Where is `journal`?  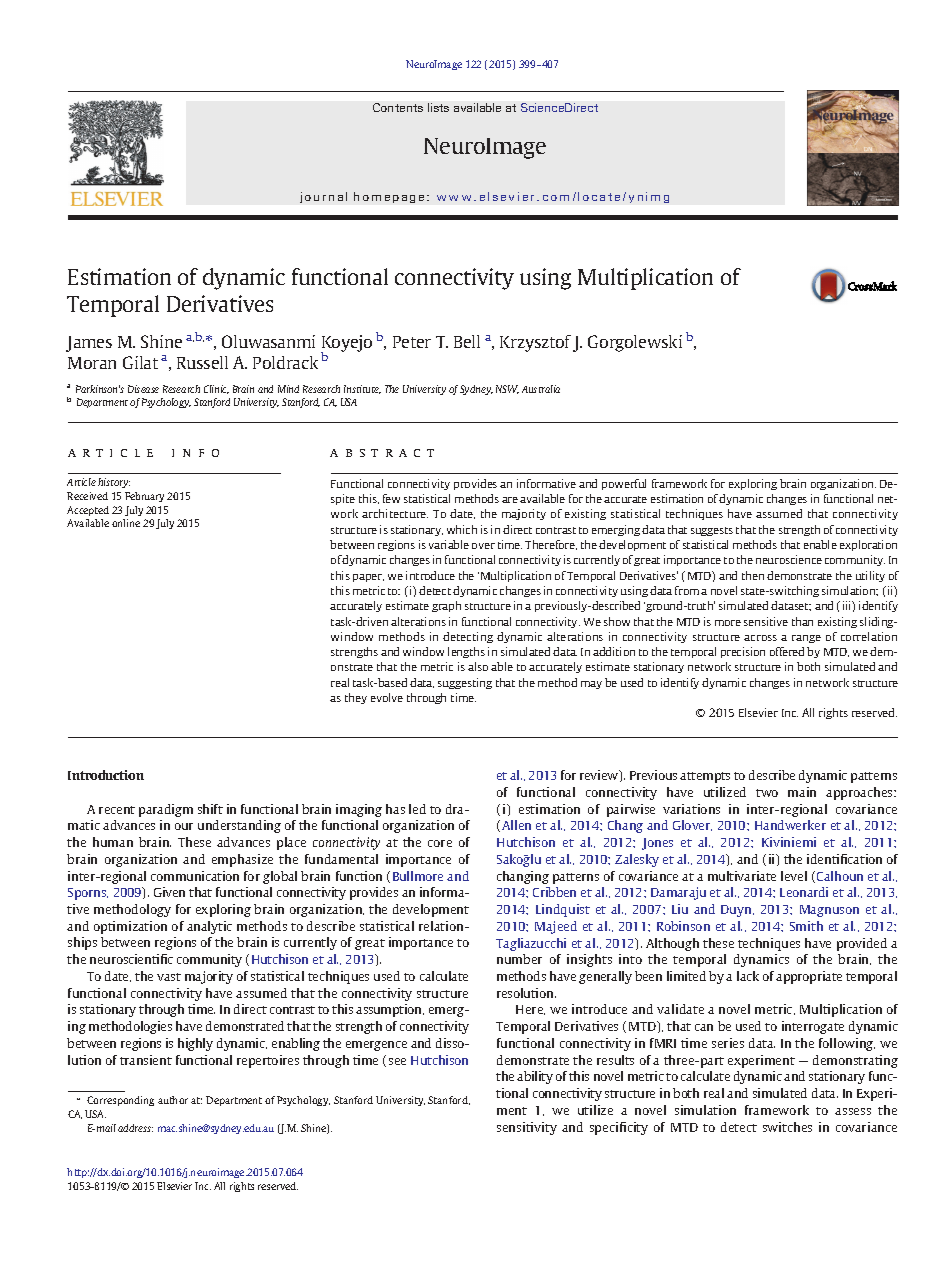 journal is located at coordinates (323, 197).
